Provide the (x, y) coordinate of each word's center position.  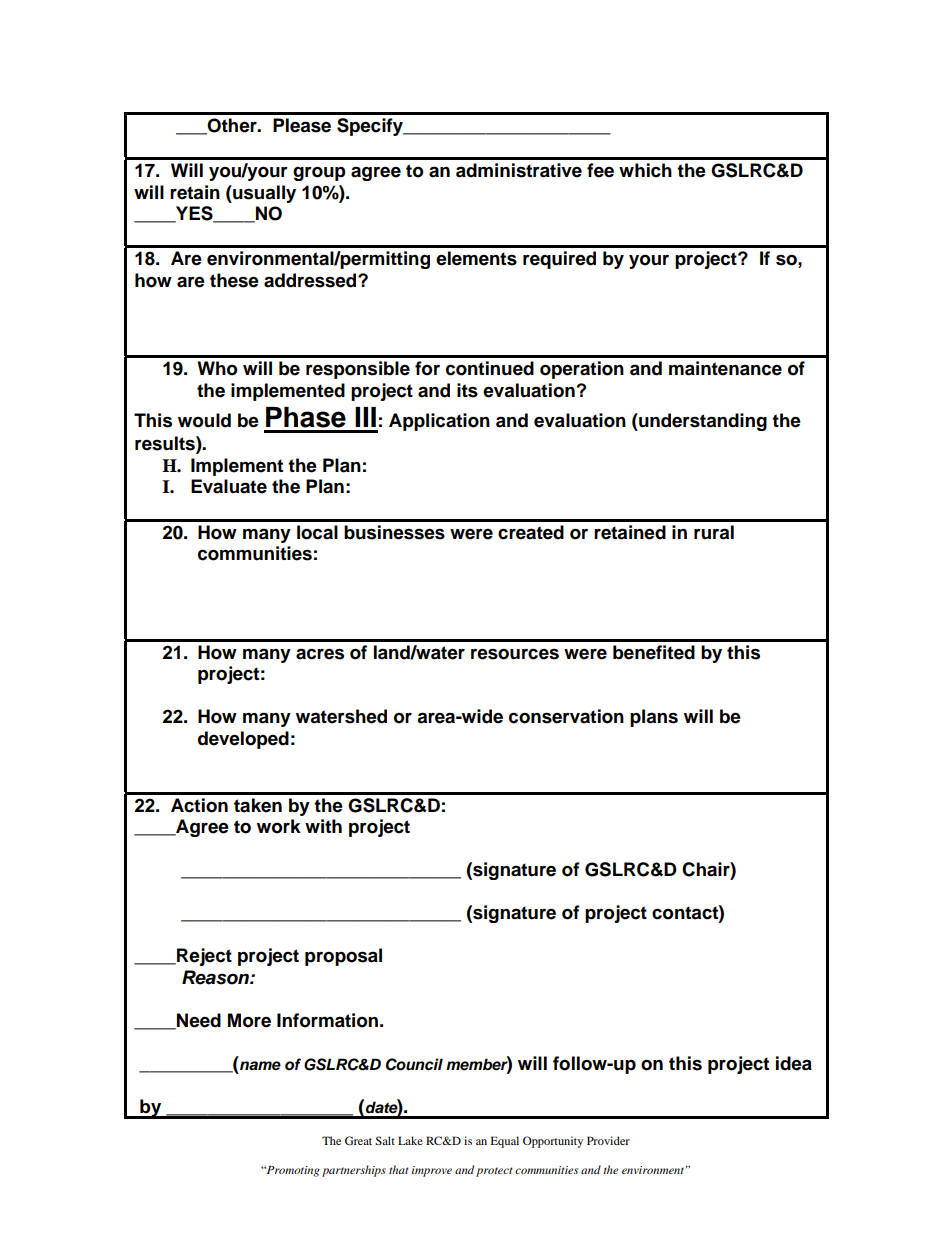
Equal (505, 1142)
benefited (654, 652)
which (645, 170)
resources (515, 654)
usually (263, 194)
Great (358, 1140)
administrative (519, 170)
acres (320, 654)
